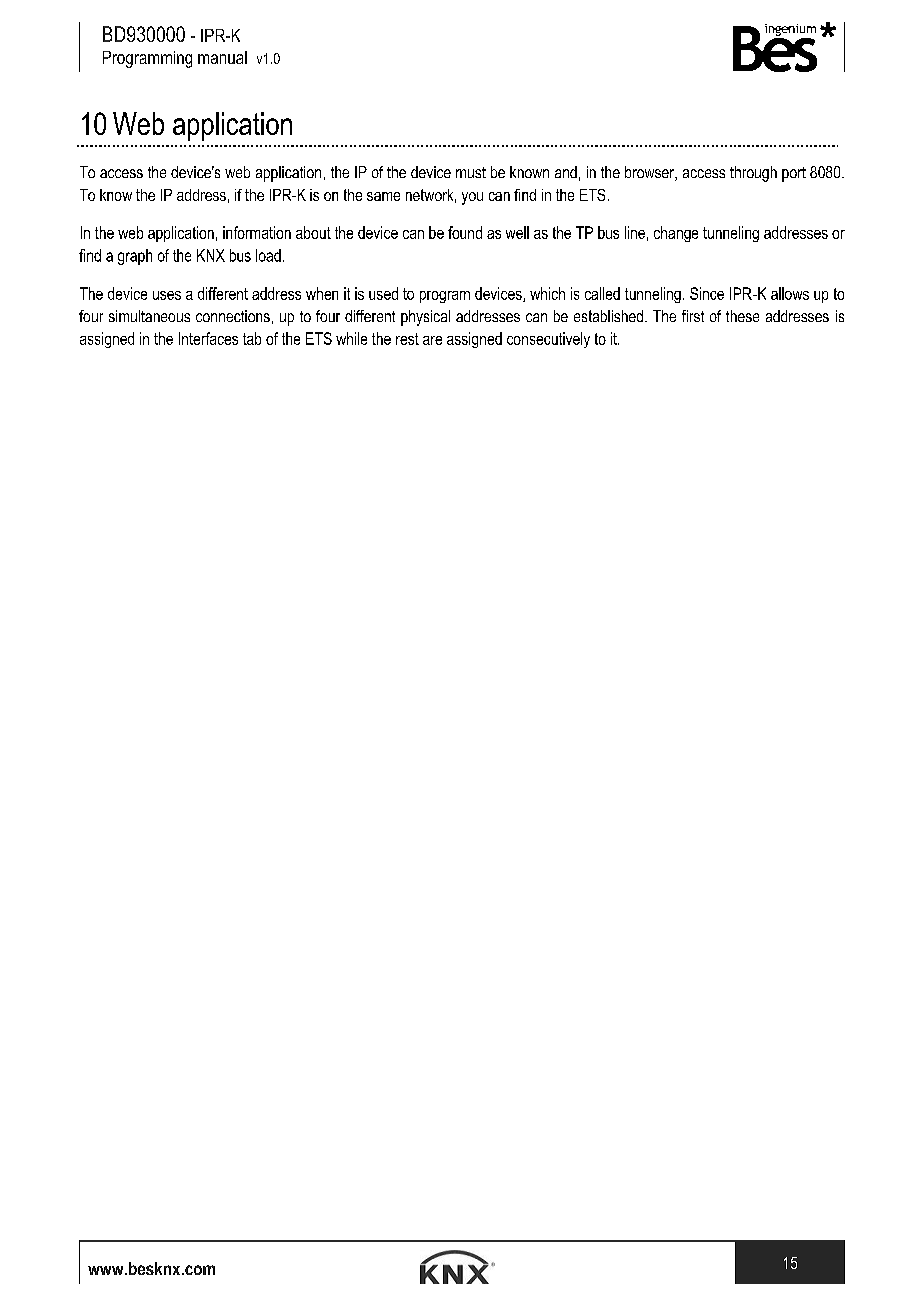  I want to click on you, so click(472, 198).
